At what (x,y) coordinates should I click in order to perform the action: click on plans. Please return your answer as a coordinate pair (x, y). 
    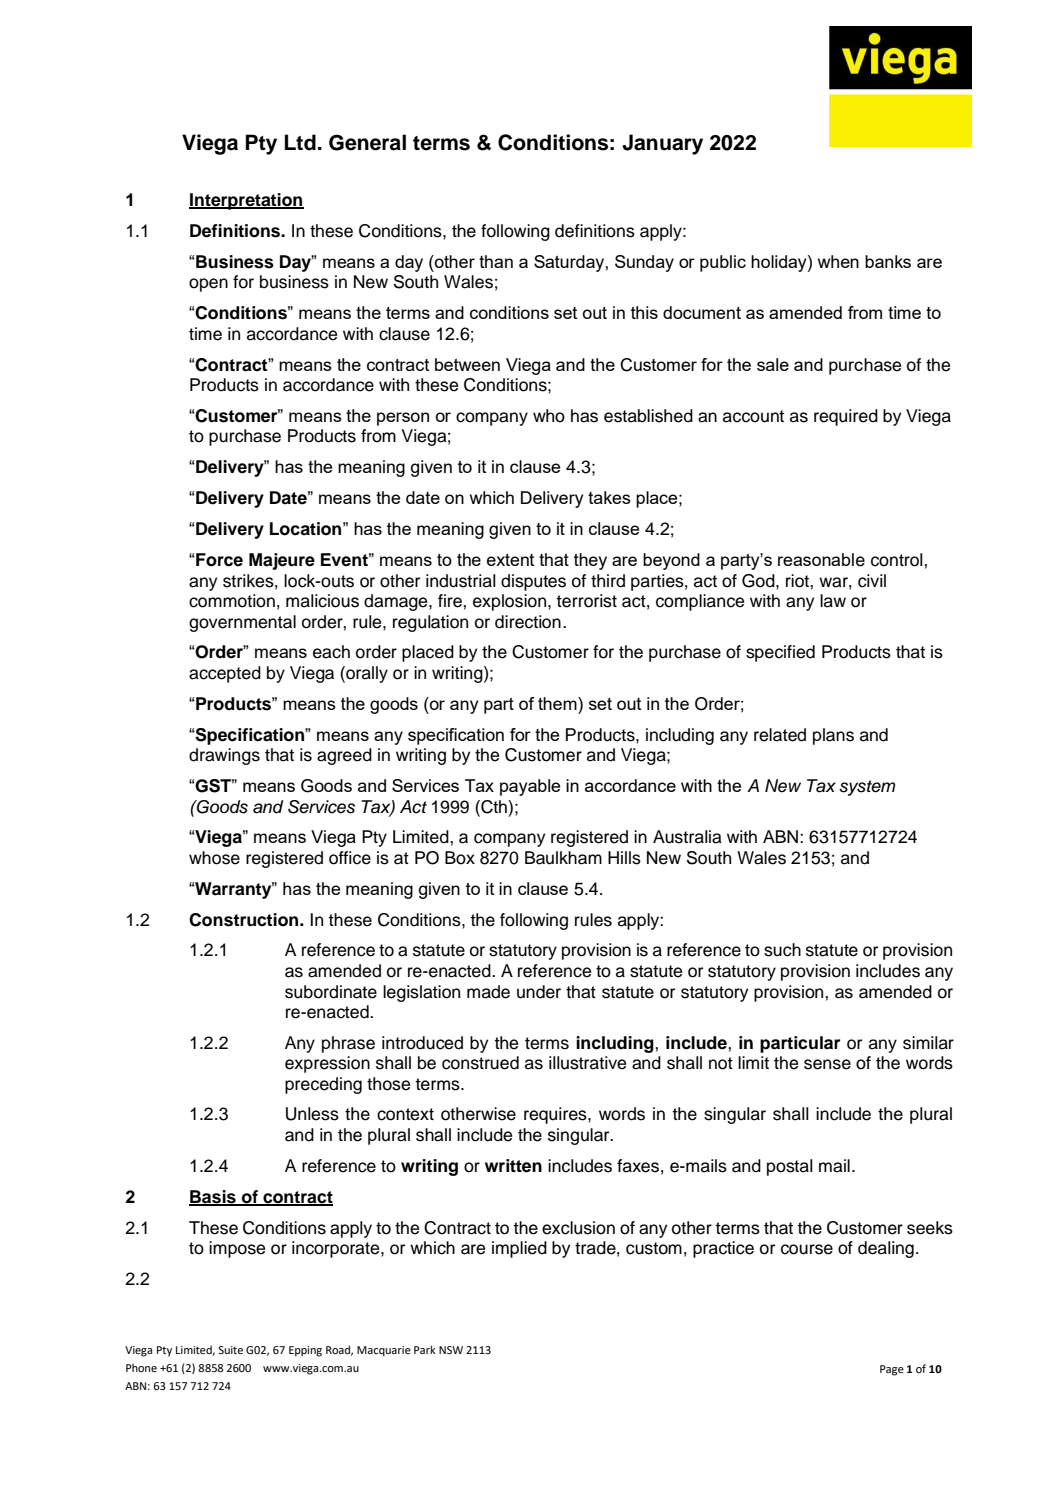
    Looking at the image, I should click on (833, 736).
